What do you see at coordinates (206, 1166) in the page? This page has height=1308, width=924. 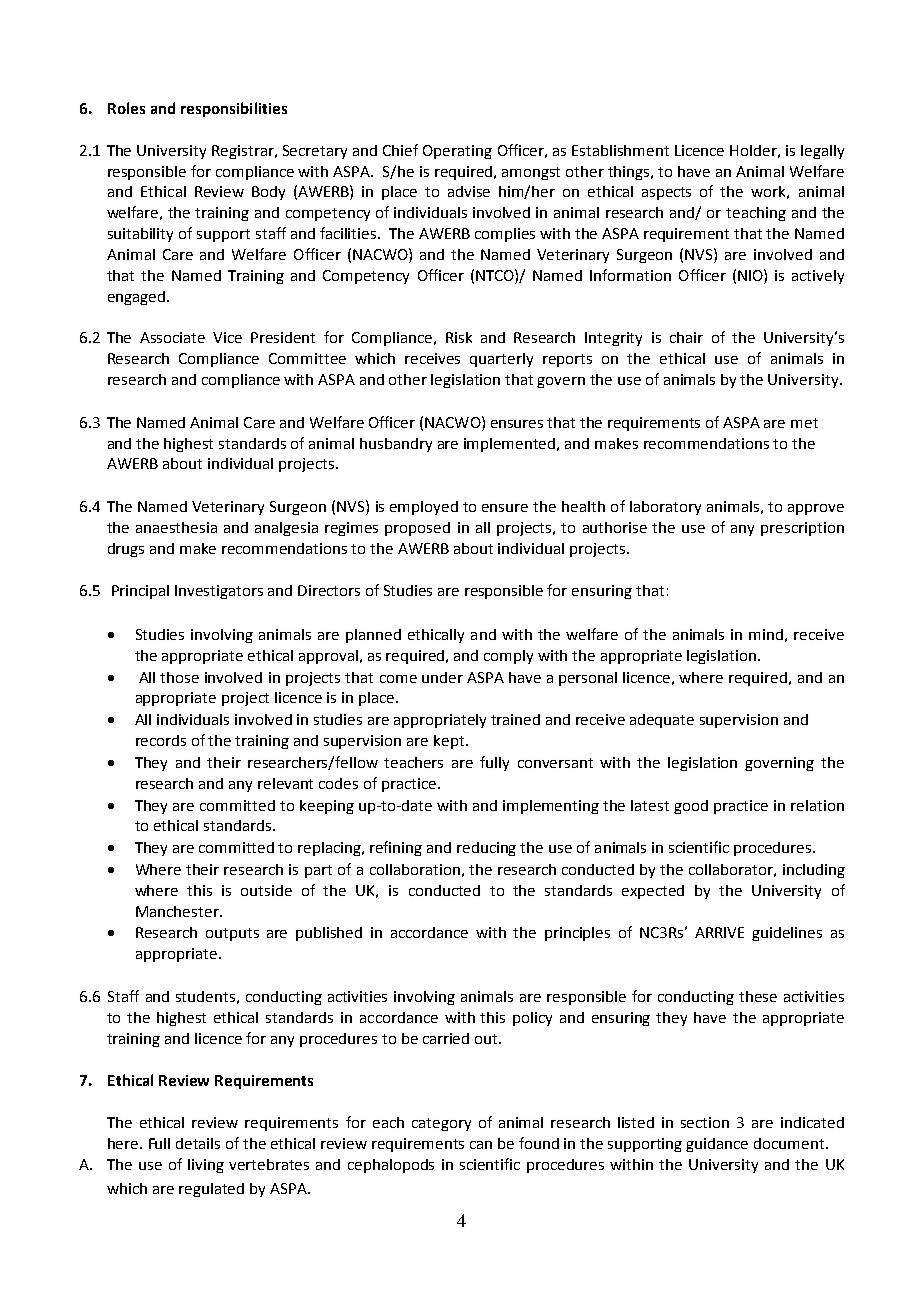 I see `living` at bounding box center [206, 1166].
